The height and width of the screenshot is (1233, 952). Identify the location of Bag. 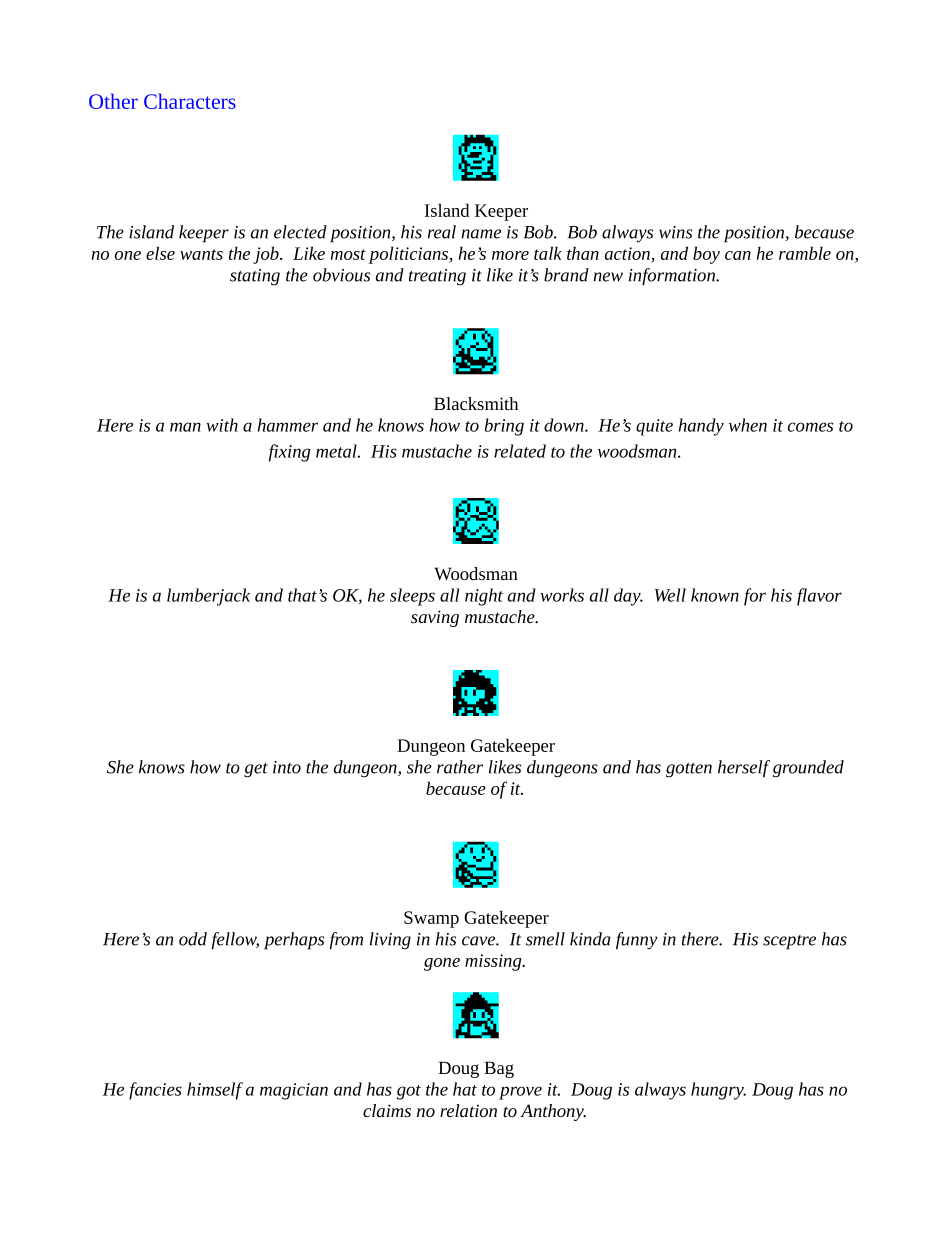
(499, 1069).
